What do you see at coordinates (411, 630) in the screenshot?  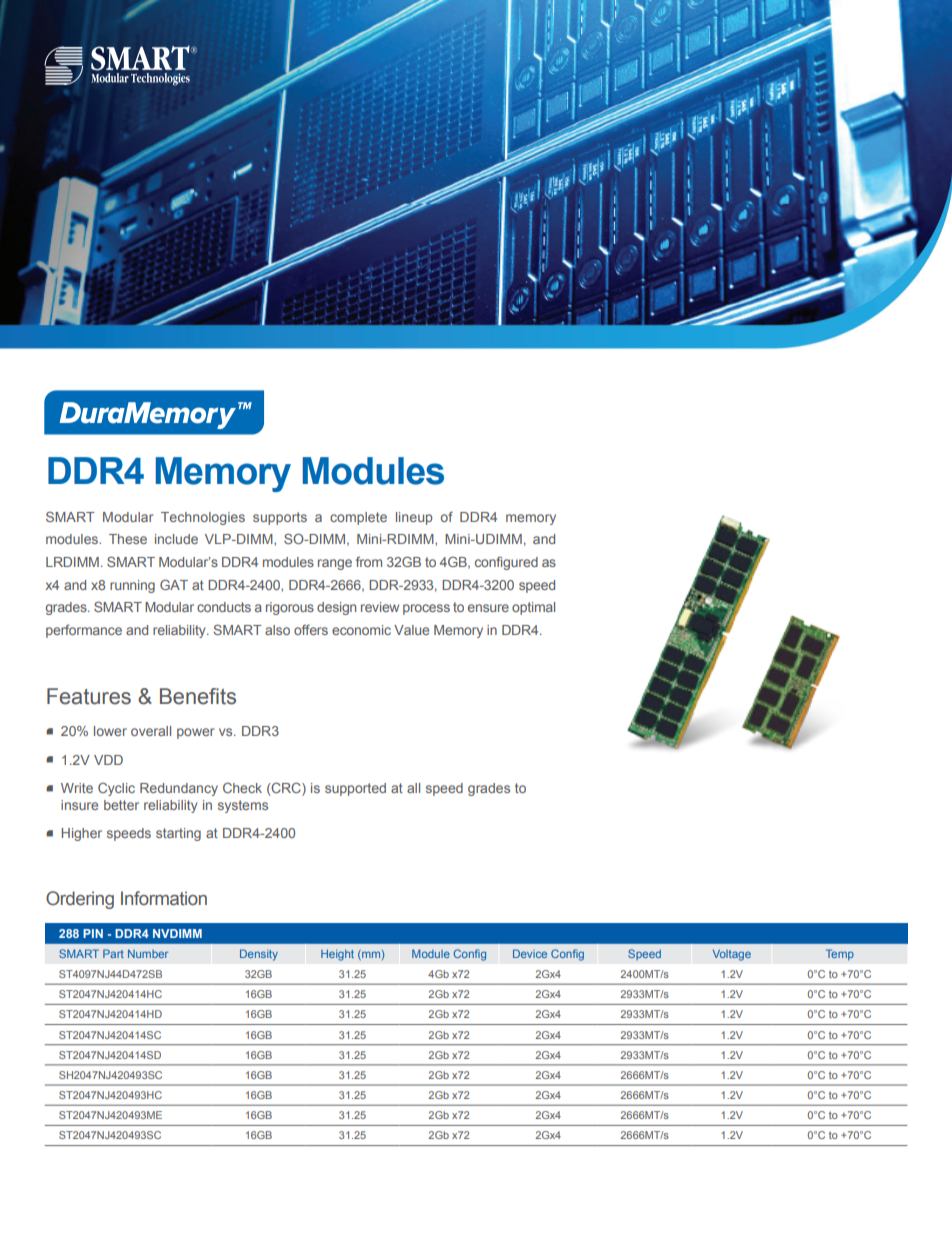 I see `Value` at bounding box center [411, 630].
